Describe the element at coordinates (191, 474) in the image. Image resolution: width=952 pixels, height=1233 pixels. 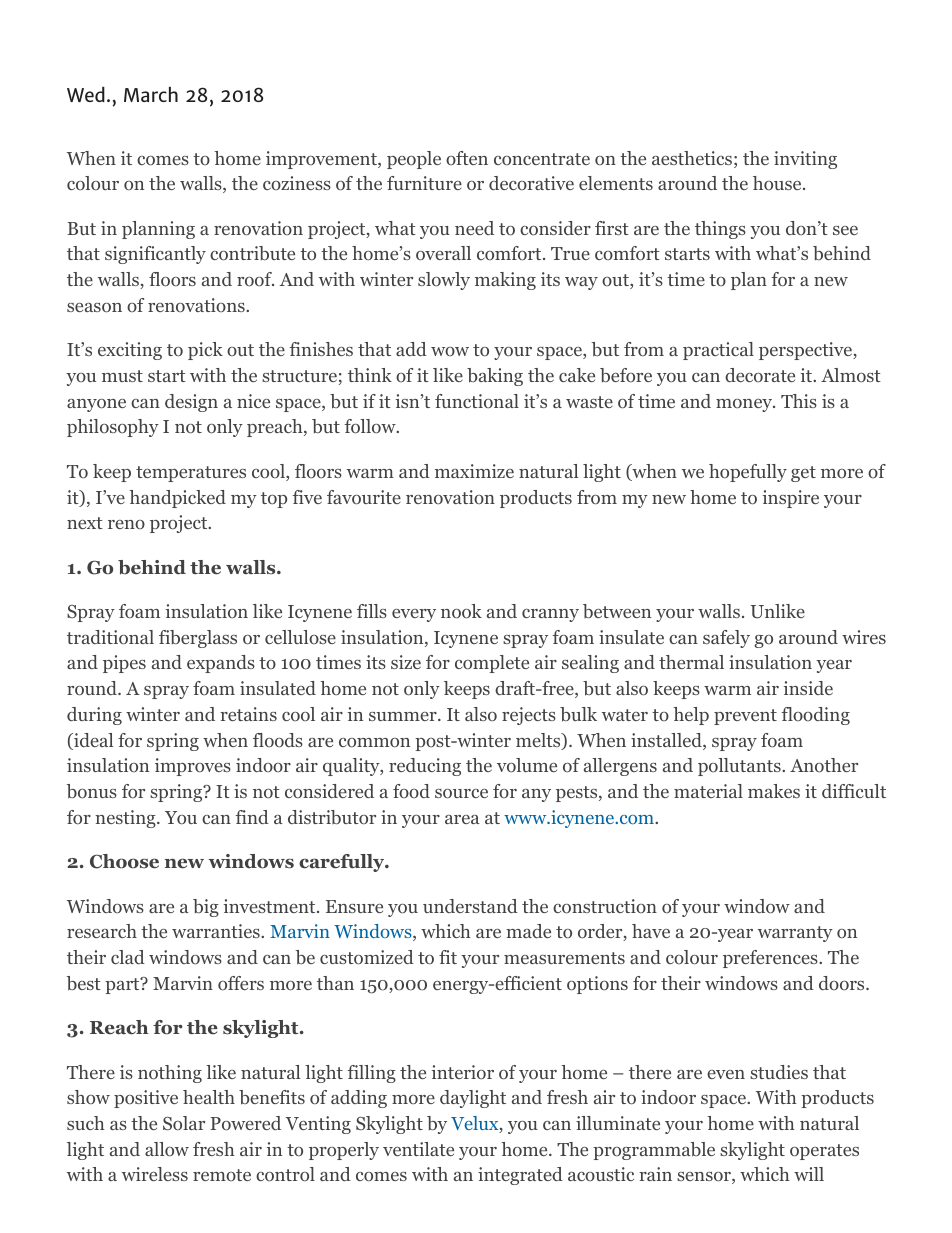
I see `temperatures` at that location.
